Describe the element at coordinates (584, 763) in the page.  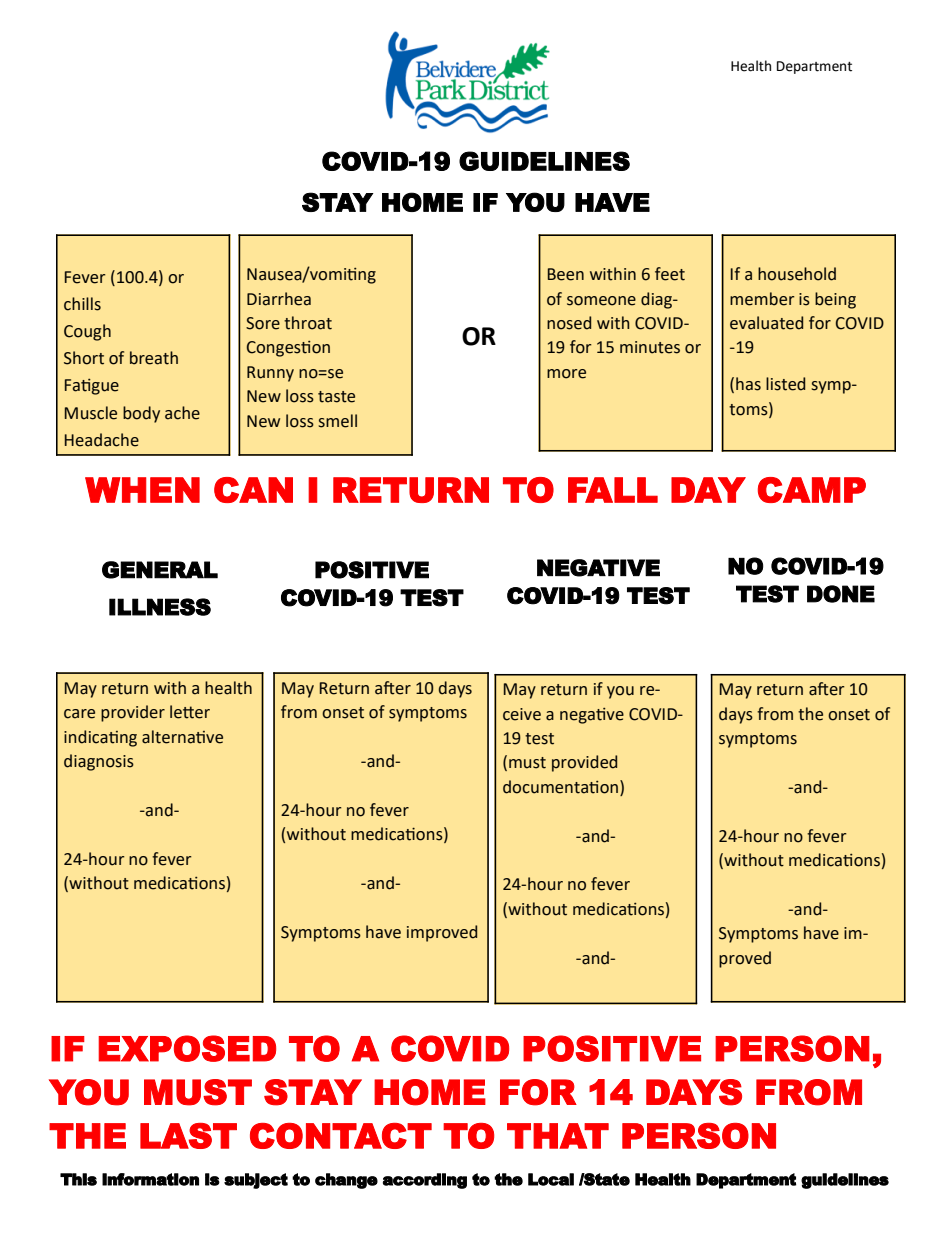
I see `provided` at that location.
